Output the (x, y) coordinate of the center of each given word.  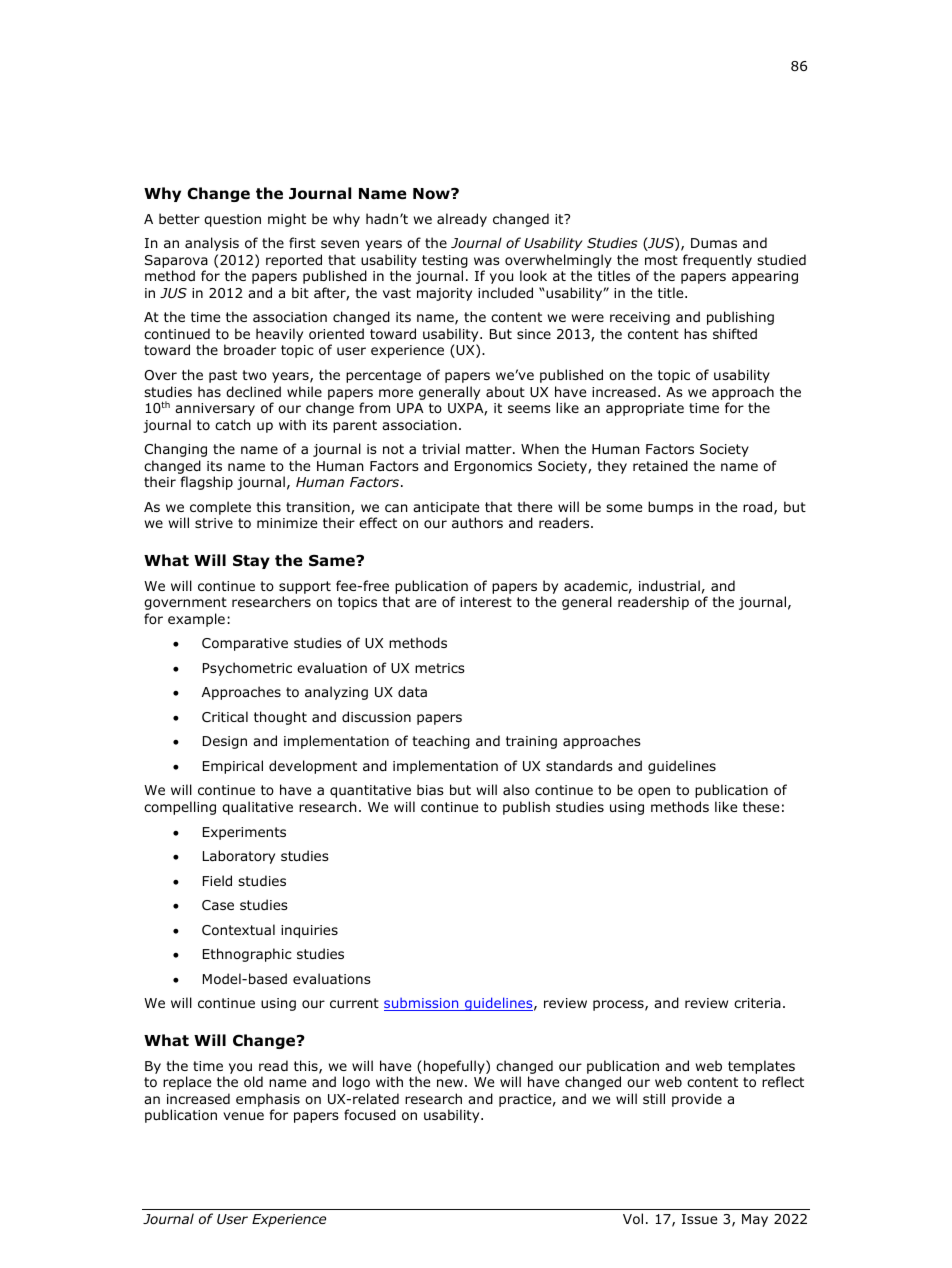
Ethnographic (247, 955)
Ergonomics (493, 467)
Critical (225, 716)
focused (370, 1115)
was (487, 261)
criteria (757, 1003)
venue (243, 1116)
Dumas (714, 243)
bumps (670, 508)
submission (422, 1004)
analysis (212, 244)
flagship (207, 483)
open (654, 792)
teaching (441, 742)
